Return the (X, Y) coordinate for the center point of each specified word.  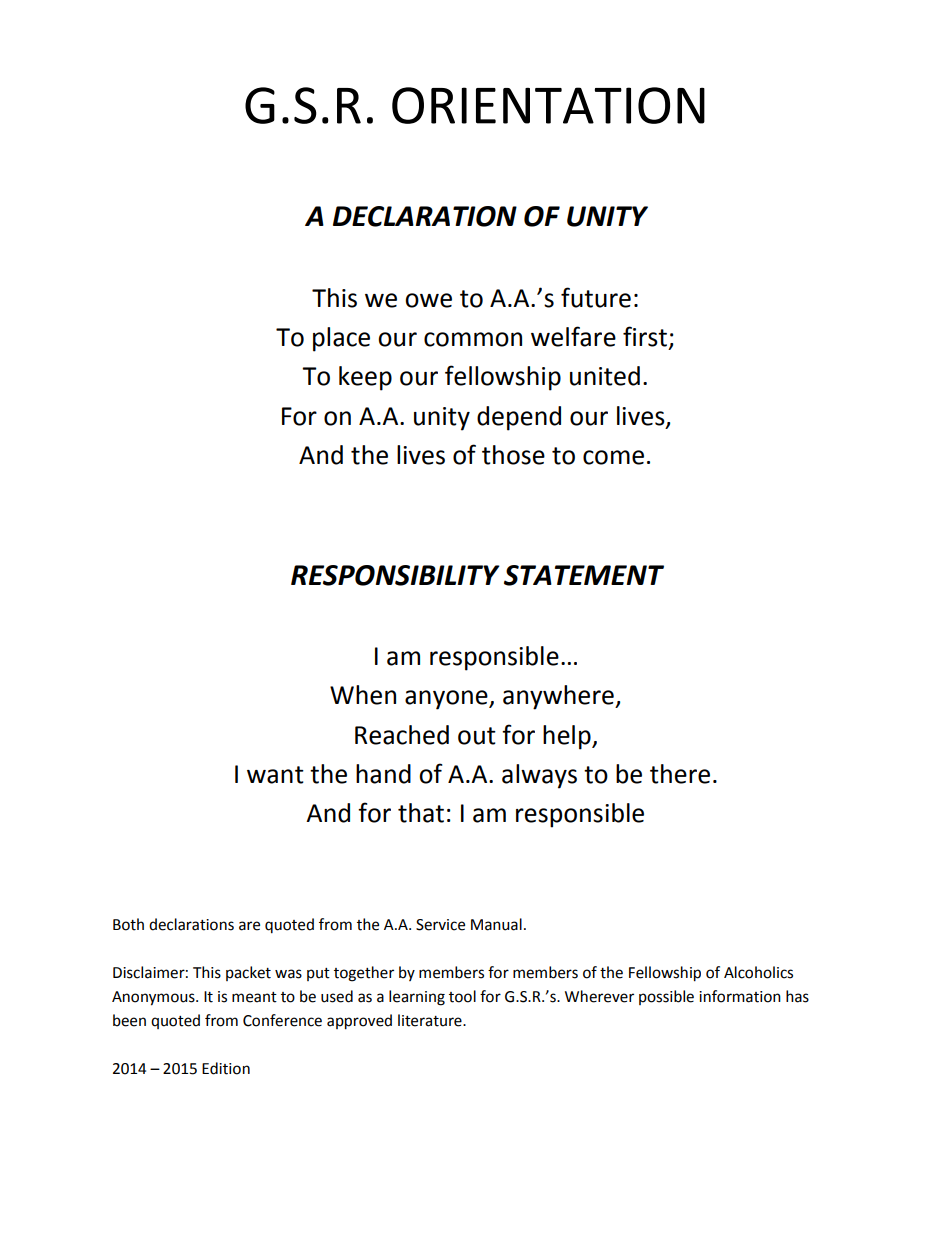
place (341, 339)
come (613, 457)
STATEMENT (584, 575)
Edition (226, 1068)
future (596, 297)
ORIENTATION (548, 105)
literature (431, 1020)
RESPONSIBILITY (395, 575)
